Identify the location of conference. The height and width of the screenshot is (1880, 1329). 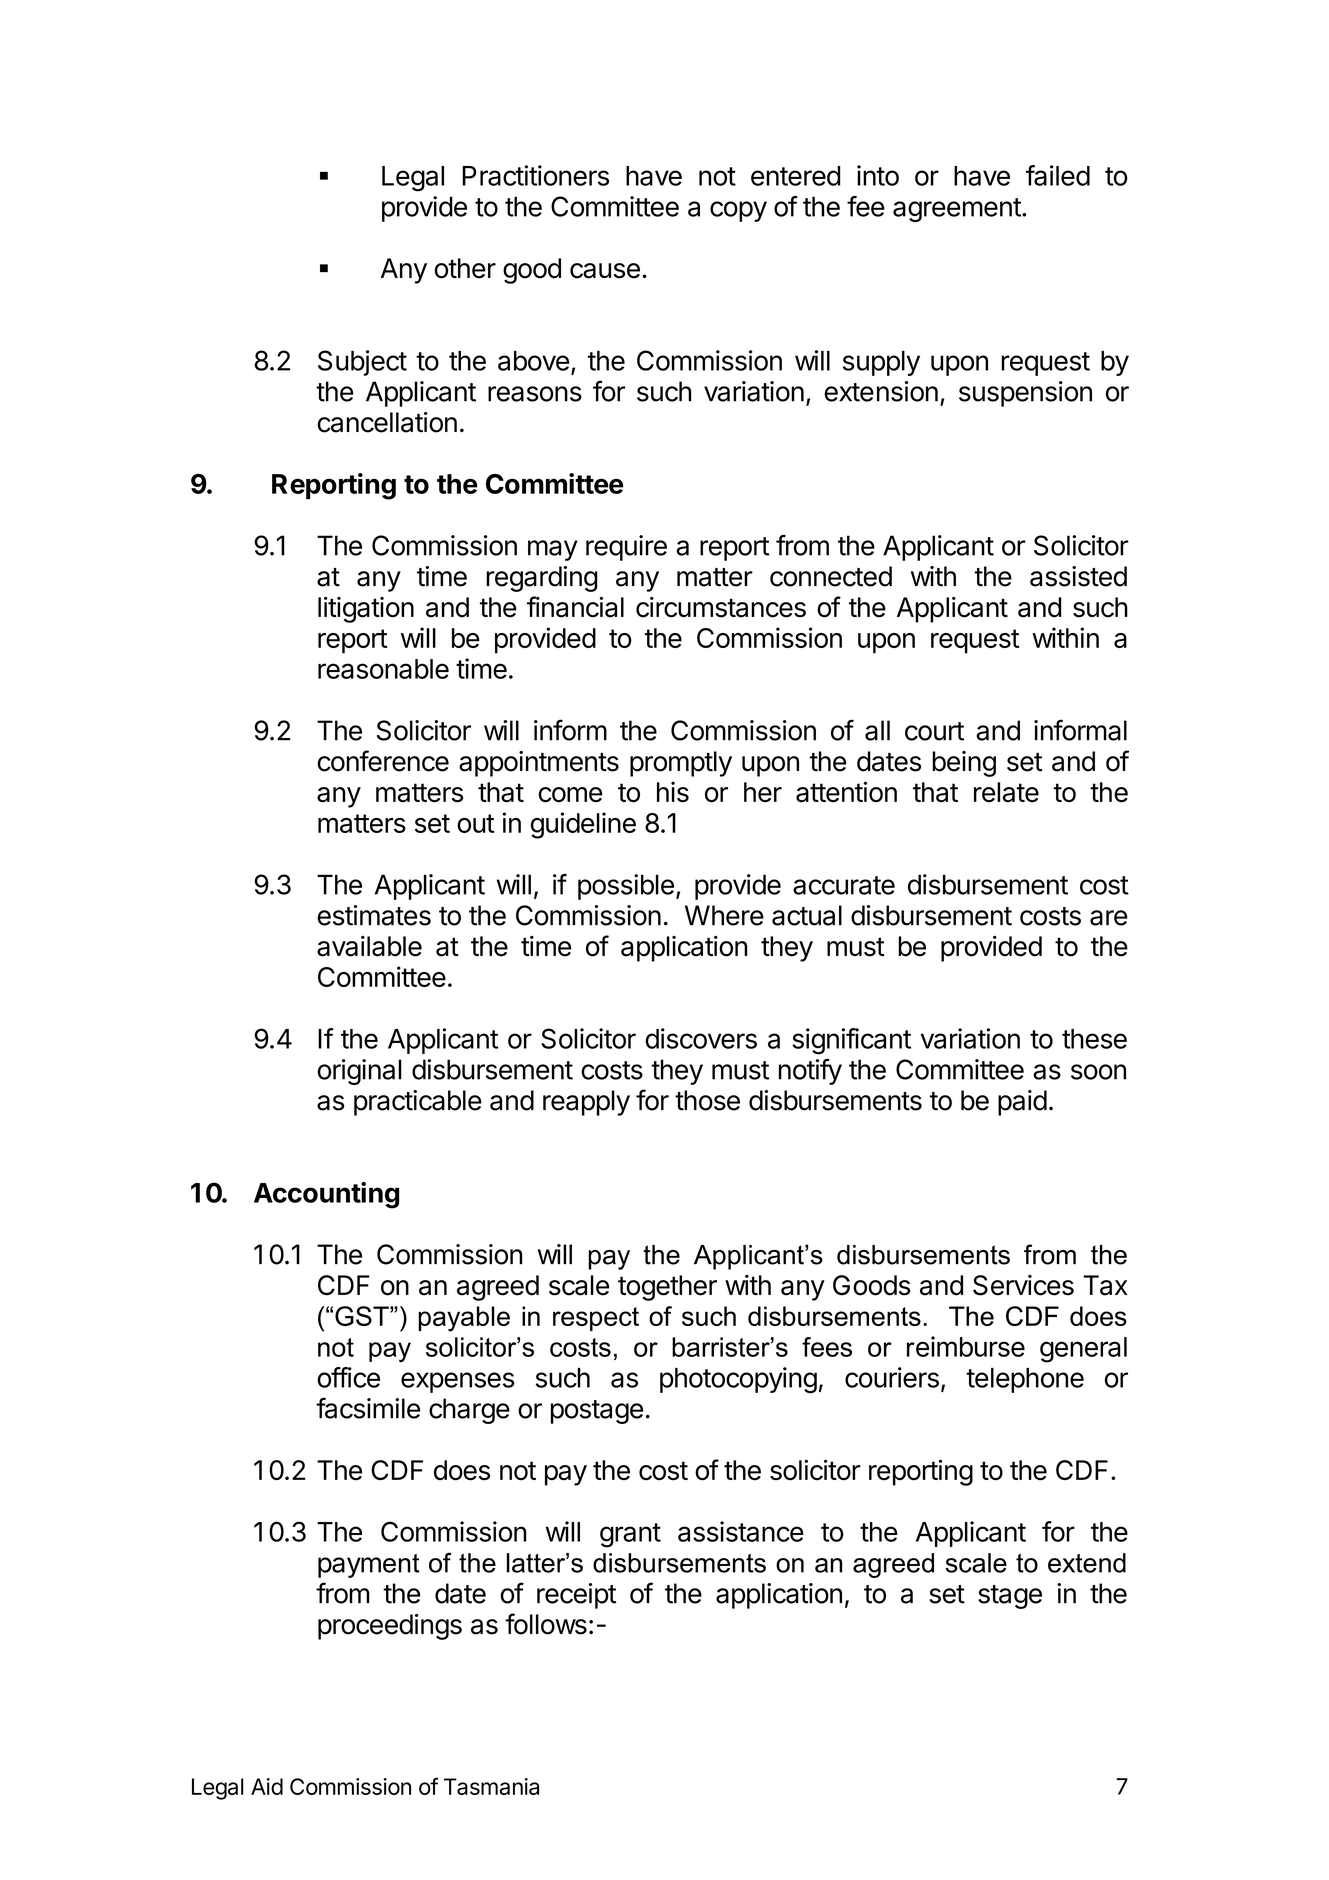
(383, 761).
